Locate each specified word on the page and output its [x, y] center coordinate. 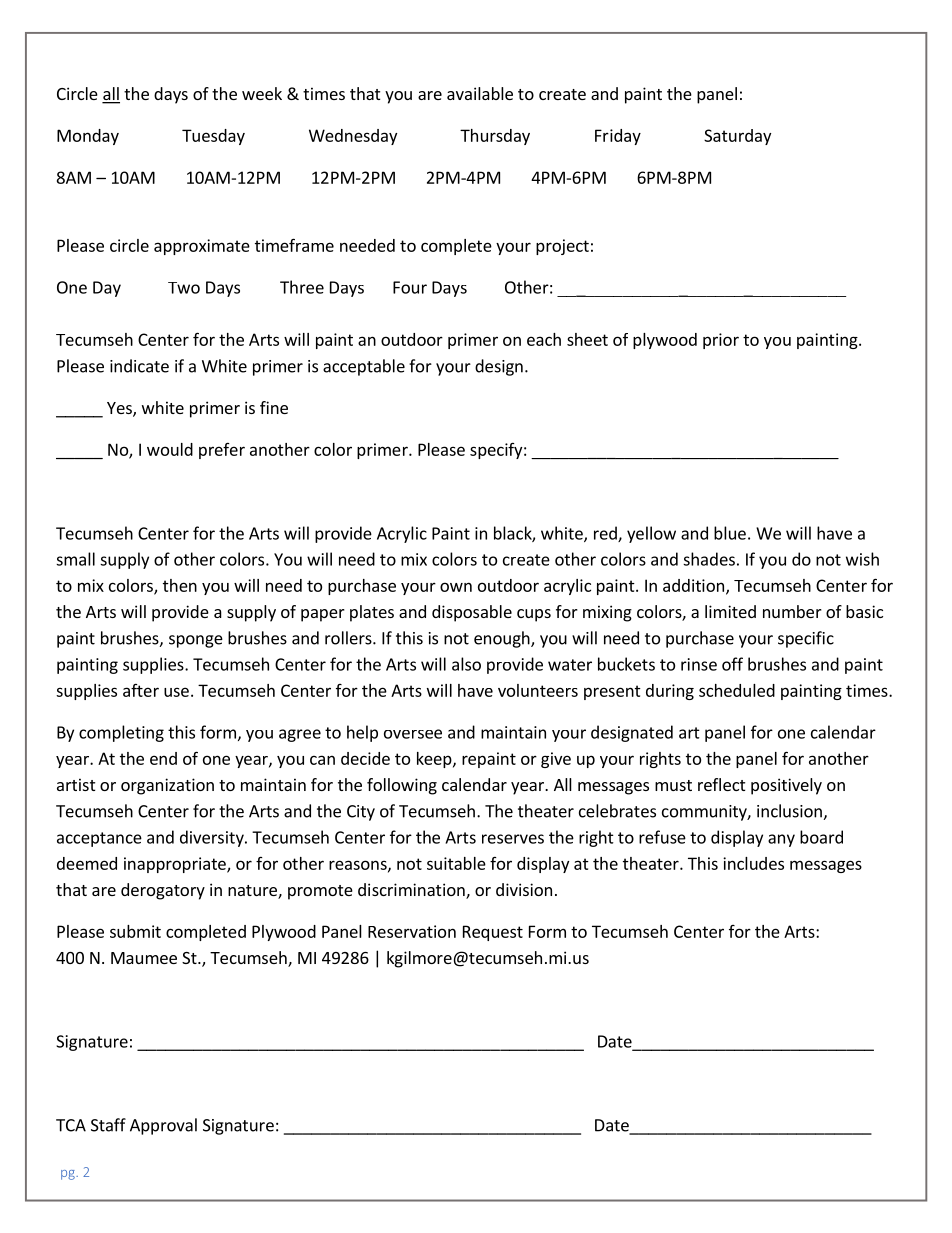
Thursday [495, 137]
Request [493, 933]
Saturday [737, 137]
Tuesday [213, 137]
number [792, 611]
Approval [163, 1126]
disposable [472, 613]
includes [753, 863]
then [180, 585]
